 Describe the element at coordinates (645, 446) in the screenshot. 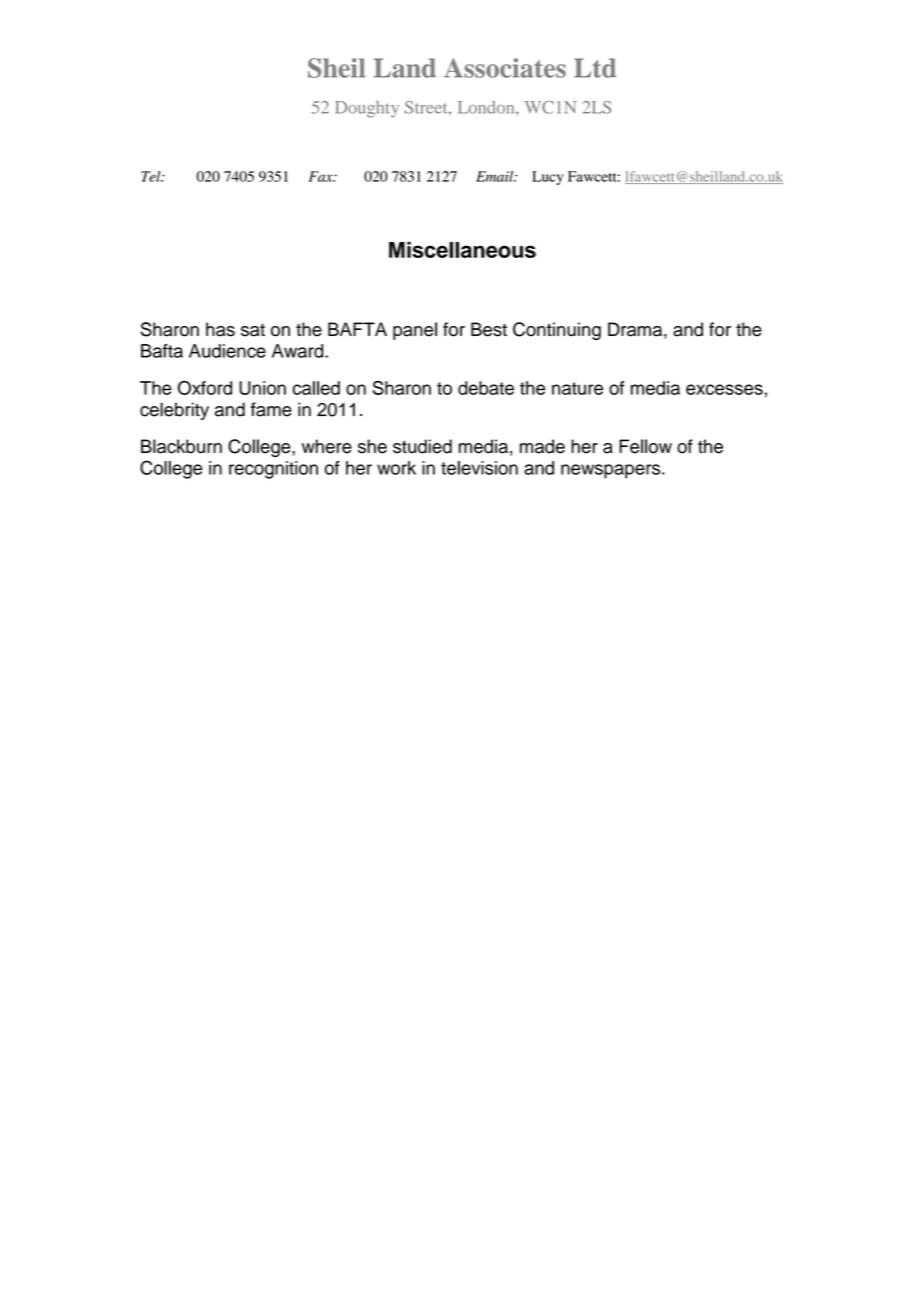

I see `Fellow` at that location.
